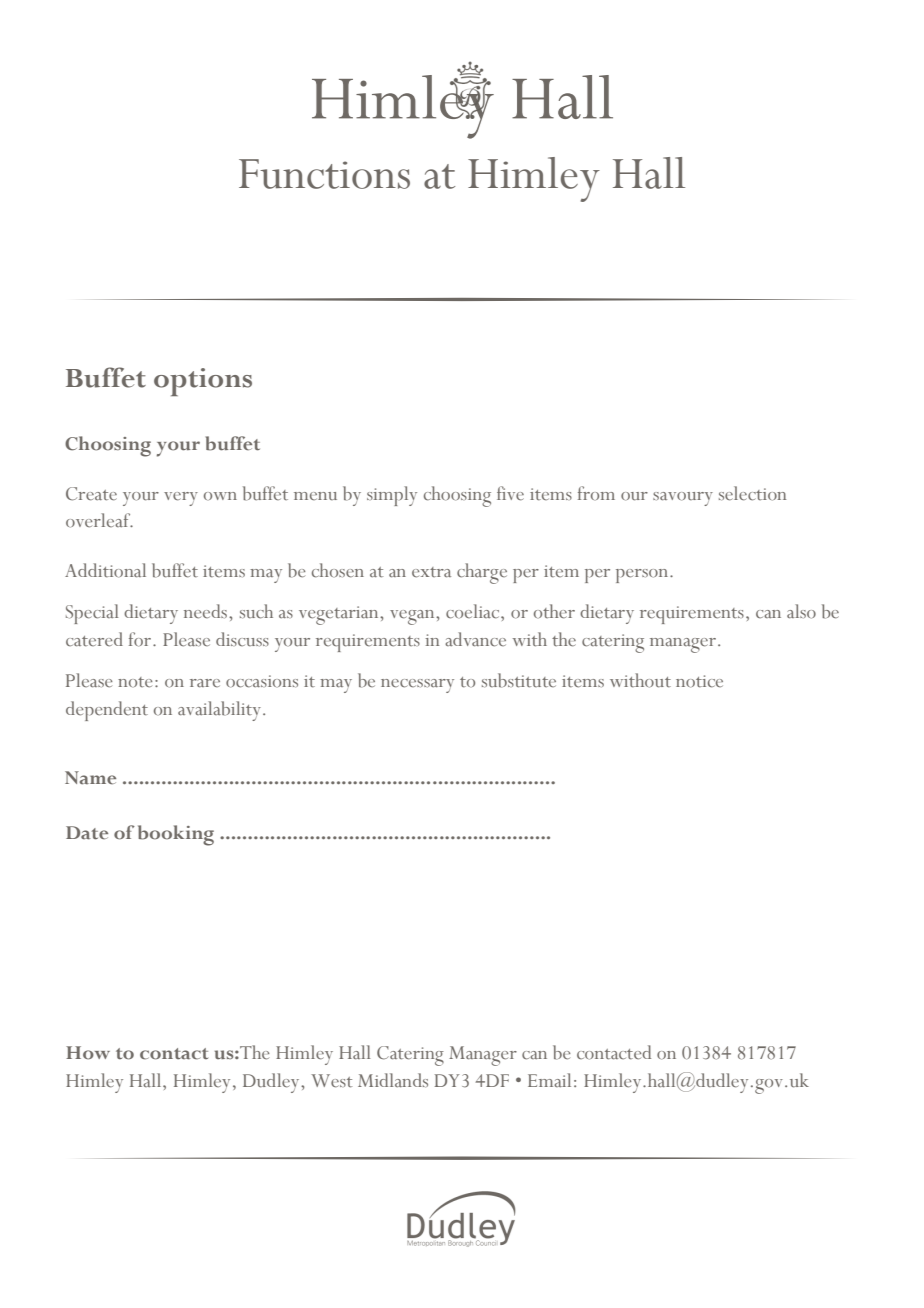  What do you see at coordinates (549, 1080) in the page?
I see `Email` at bounding box center [549, 1080].
